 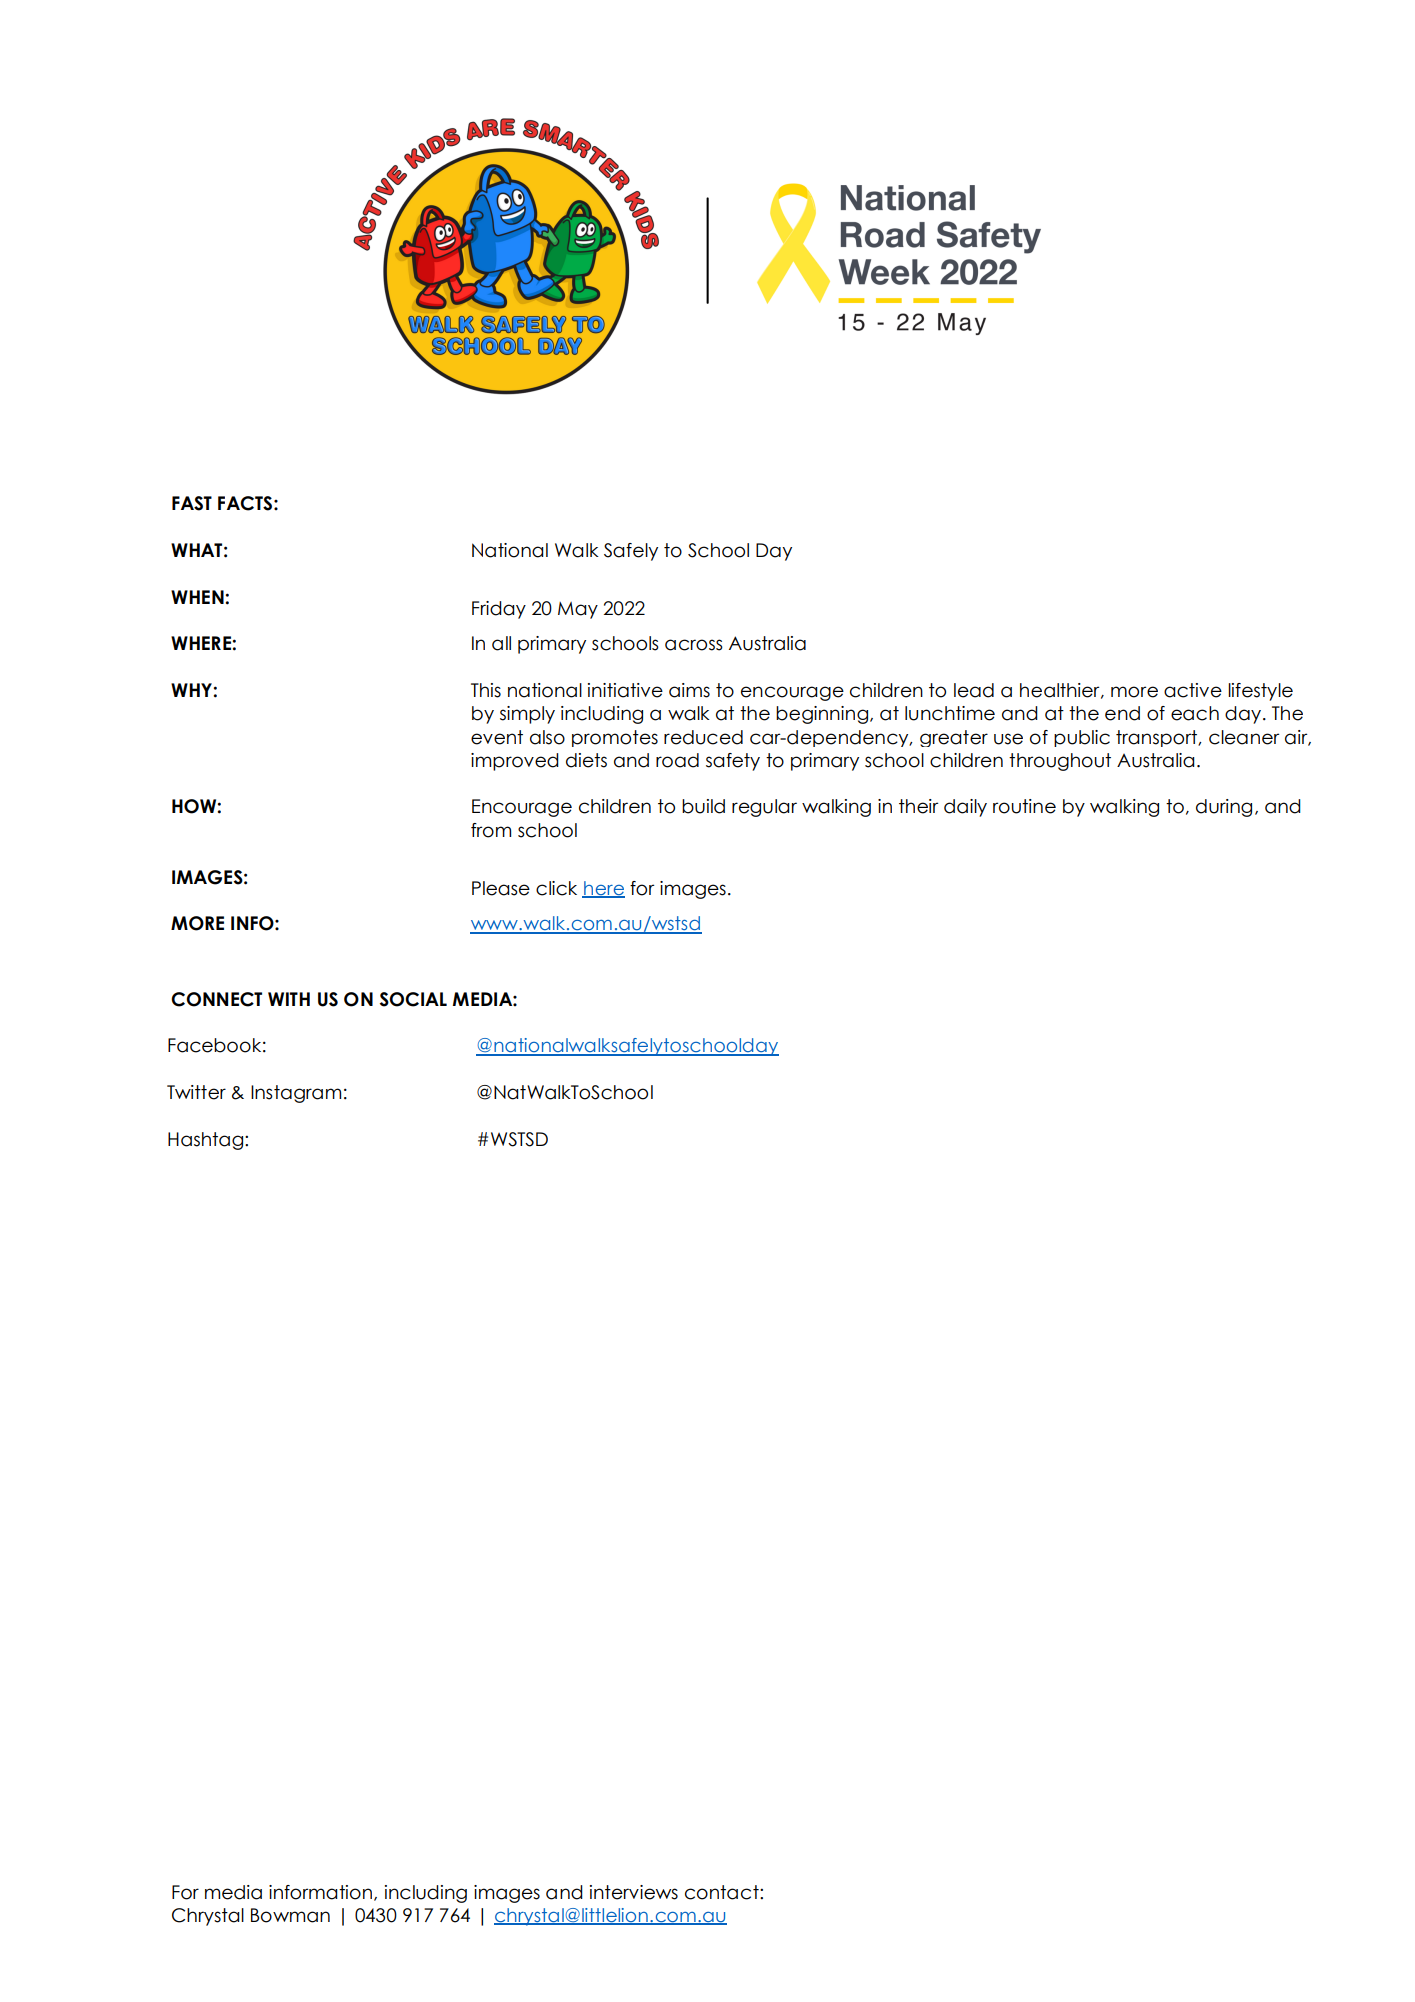 What do you see at coordinates (413, 999) in the screenshot?
I see `SOCIAL` at bounding box center [413, 999].
